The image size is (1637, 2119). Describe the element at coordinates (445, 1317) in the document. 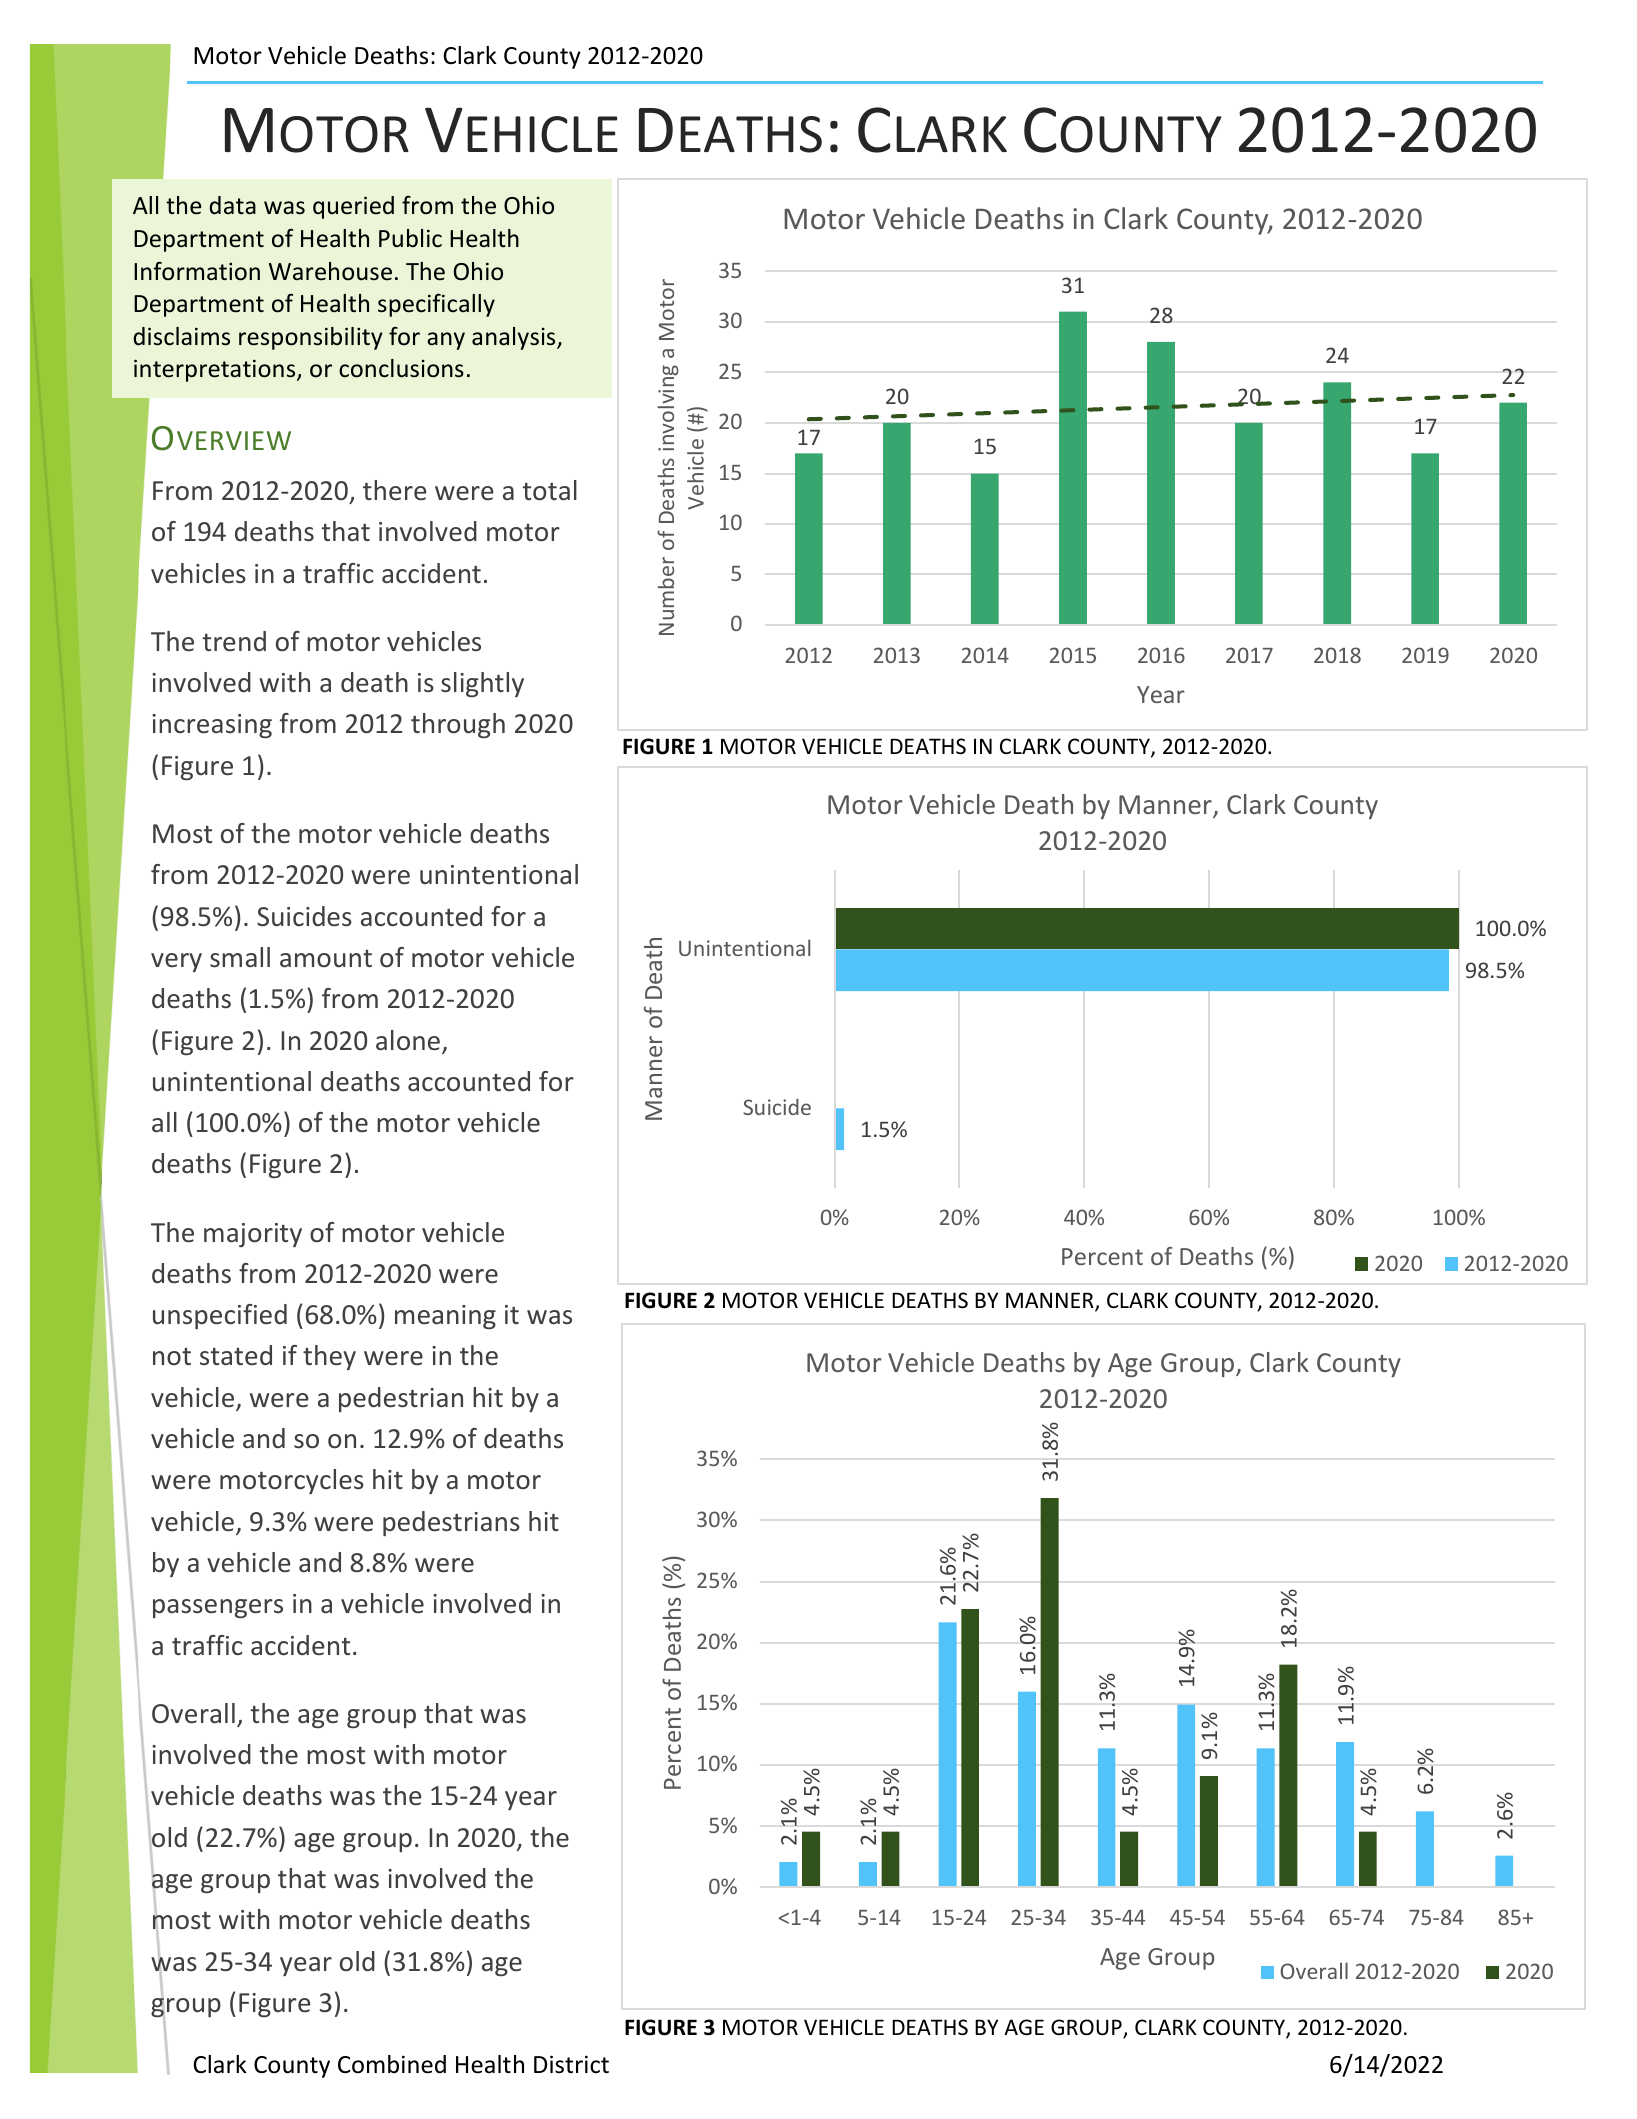

I see `meaning` at that location.
